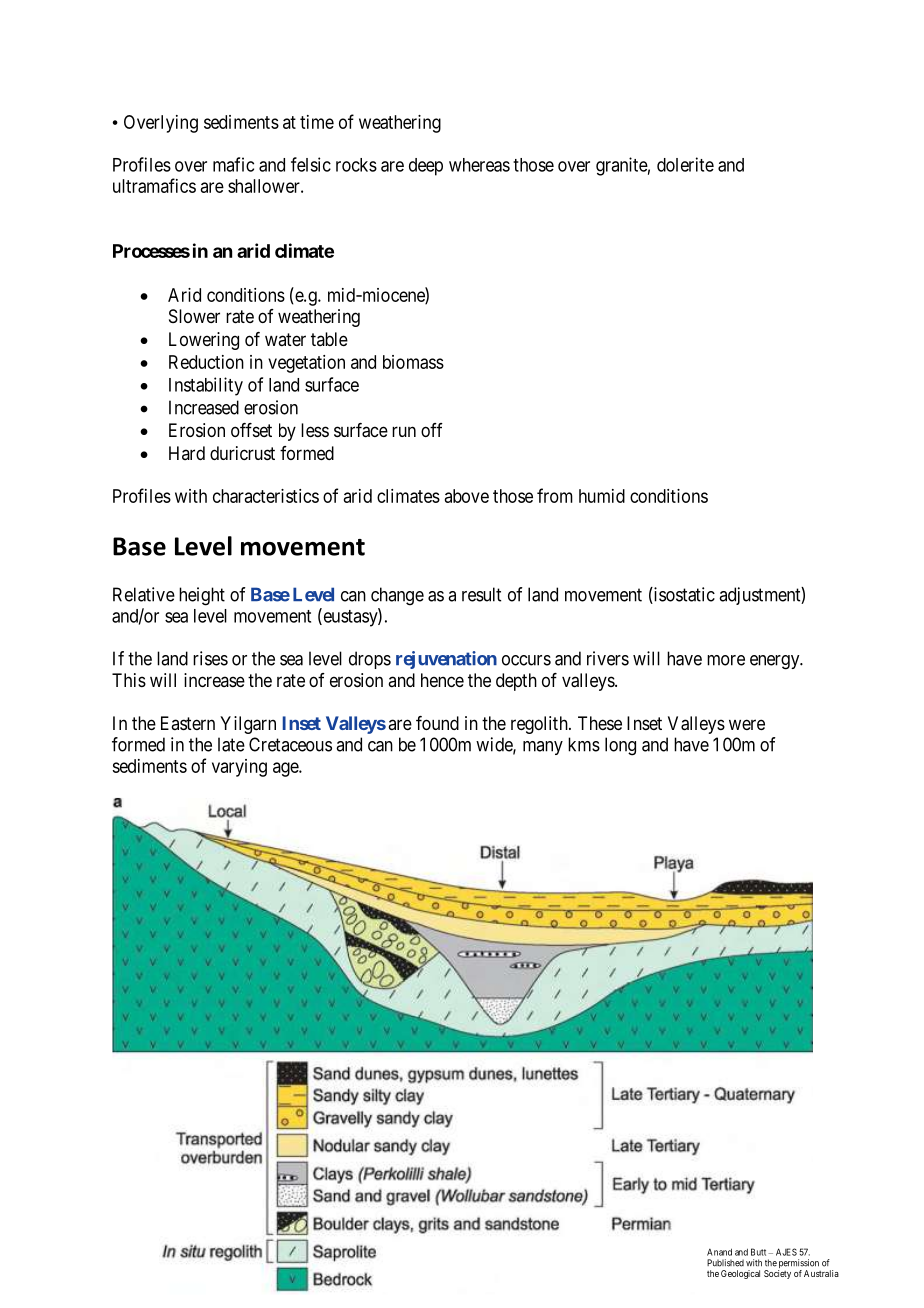  I want to click on were, so click(747, 724).
